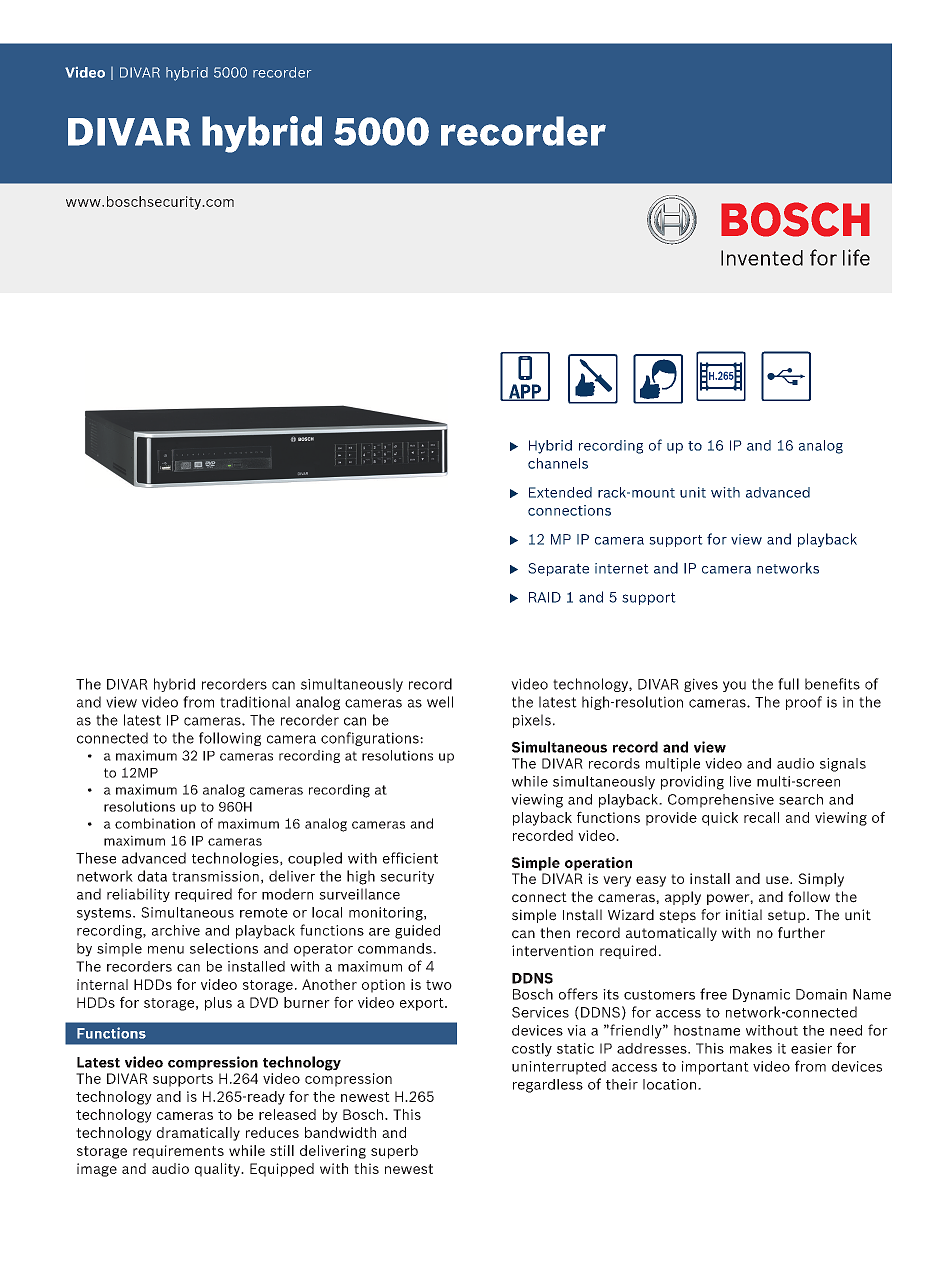  Describe the element at coordinates (744, 915) in the page. I see `initial` at that location.
